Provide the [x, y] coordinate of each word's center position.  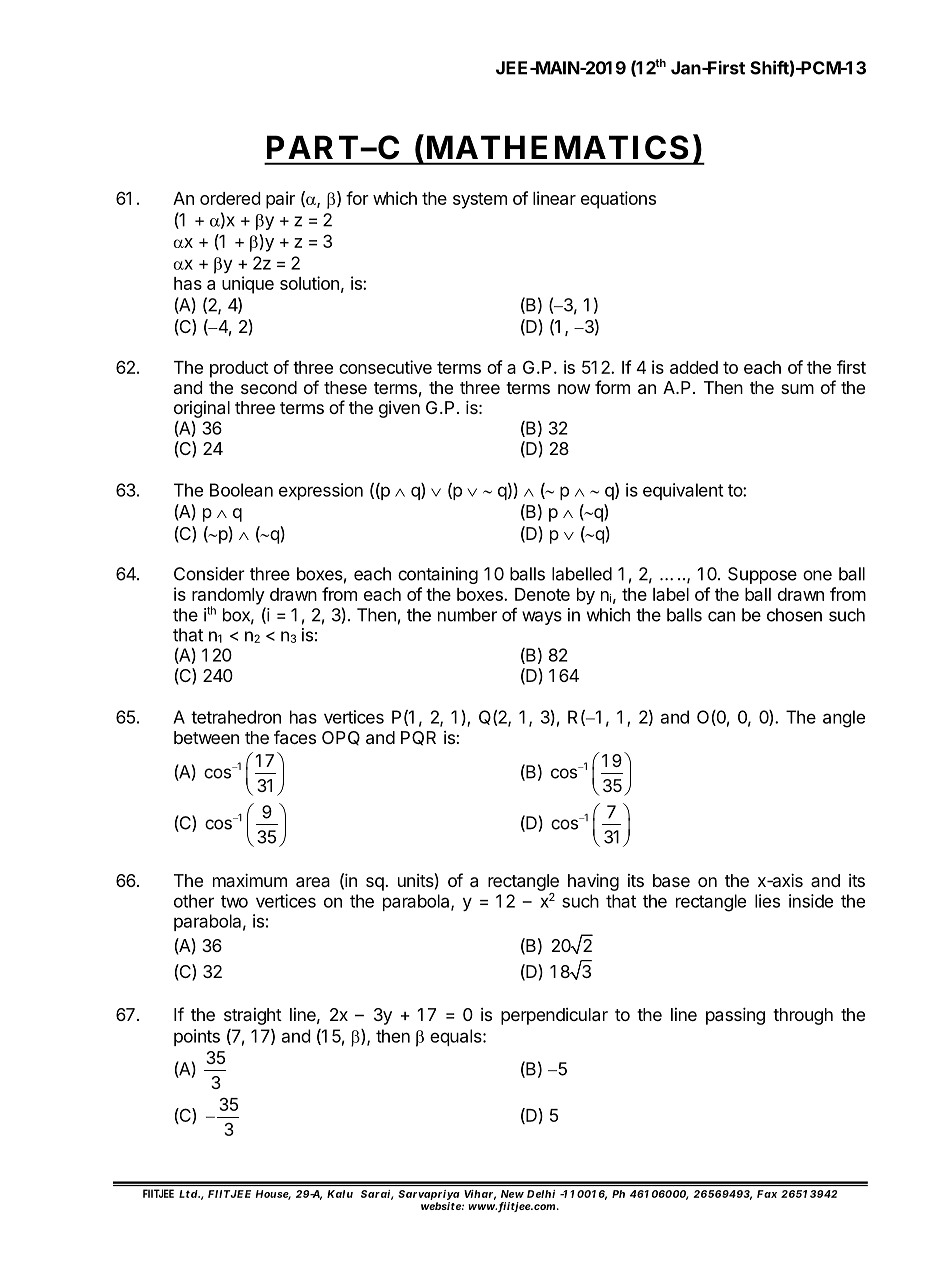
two [234, 901]
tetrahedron [236, 717]
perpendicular [554, 1016]
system [480, 200]
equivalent [683, 491]
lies [767, 901]
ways [542, 618]
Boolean [241, 490]
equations [618, 200]
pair [280, 200]
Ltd [188, 1194]
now [574, 389]
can [721, 616]
